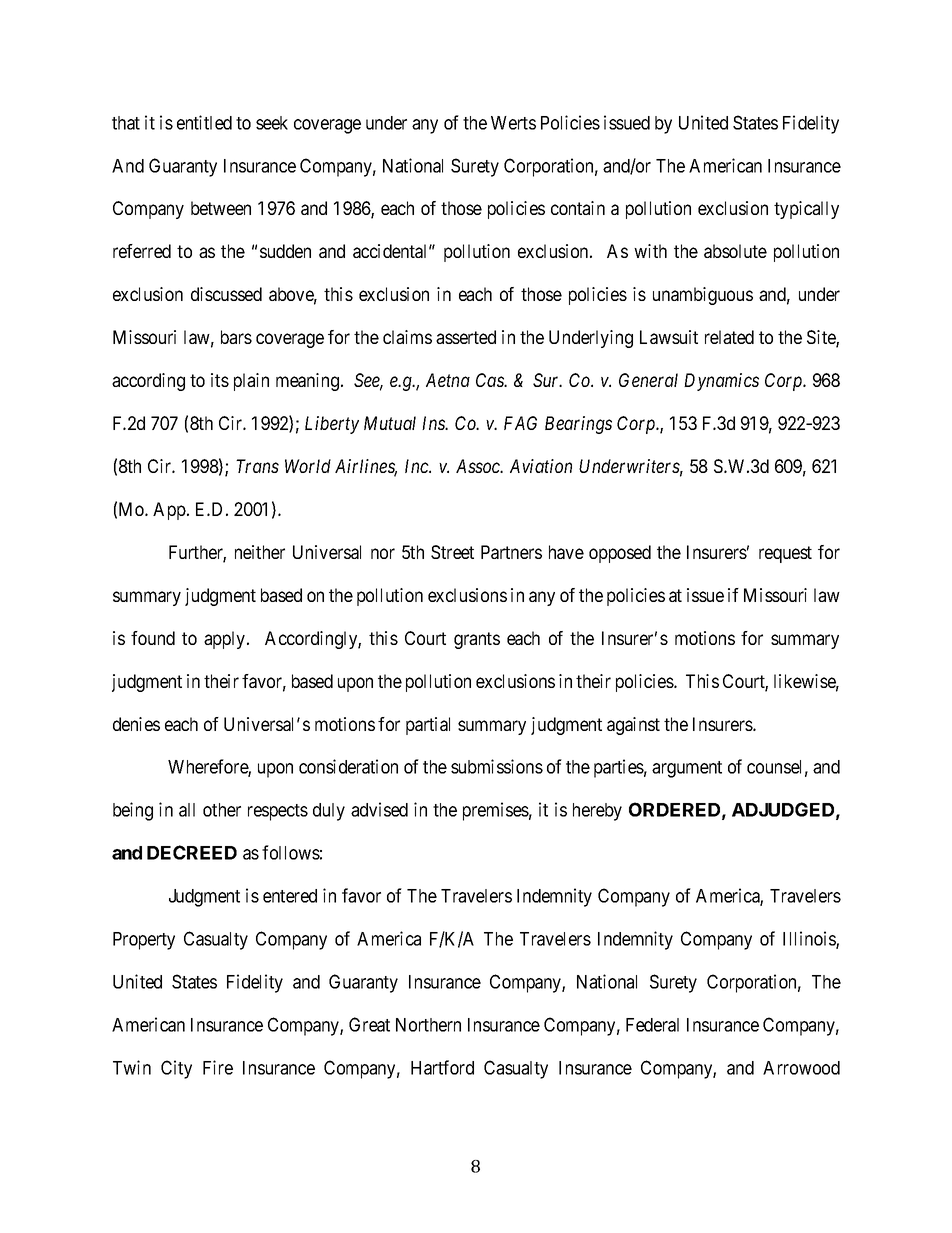  What do you see at coordinates (218, 1067) in the screenshot?
I see `Fire` at bounding box center [218, 1067].
